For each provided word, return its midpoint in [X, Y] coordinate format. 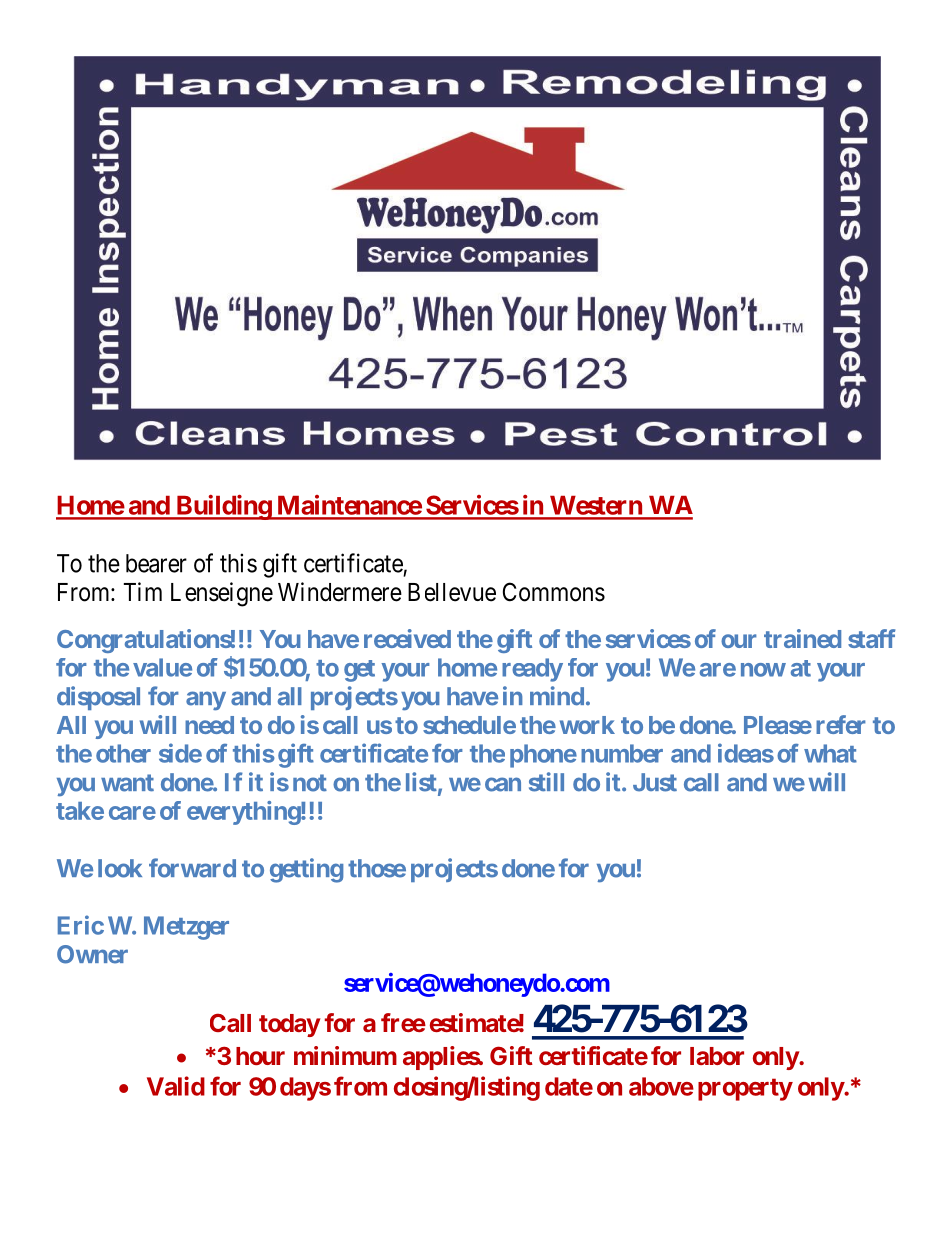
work [587, 725]
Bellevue [452, 592]
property [745, 1089]
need [209, 725]
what [830, 753]
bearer [156, 563]
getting [306, 870]
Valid [176, 1086]
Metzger [186, 928]
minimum [345, 1055]
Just [655, 782]
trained [802, 638]
